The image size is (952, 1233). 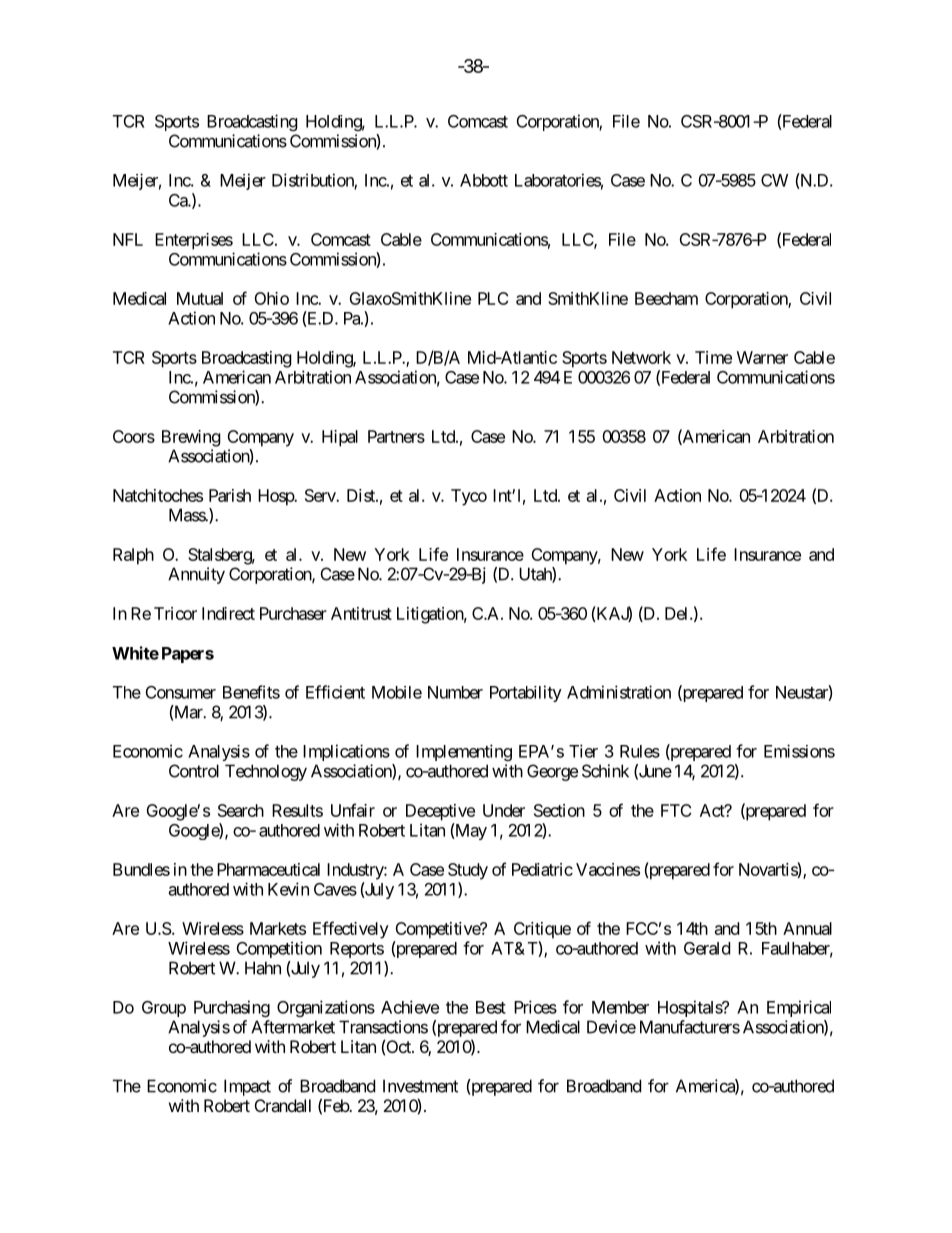 What do you see at coordinates (762, 357) in the screenshot?
I see `Warner` at bounding box center [762, 357].
